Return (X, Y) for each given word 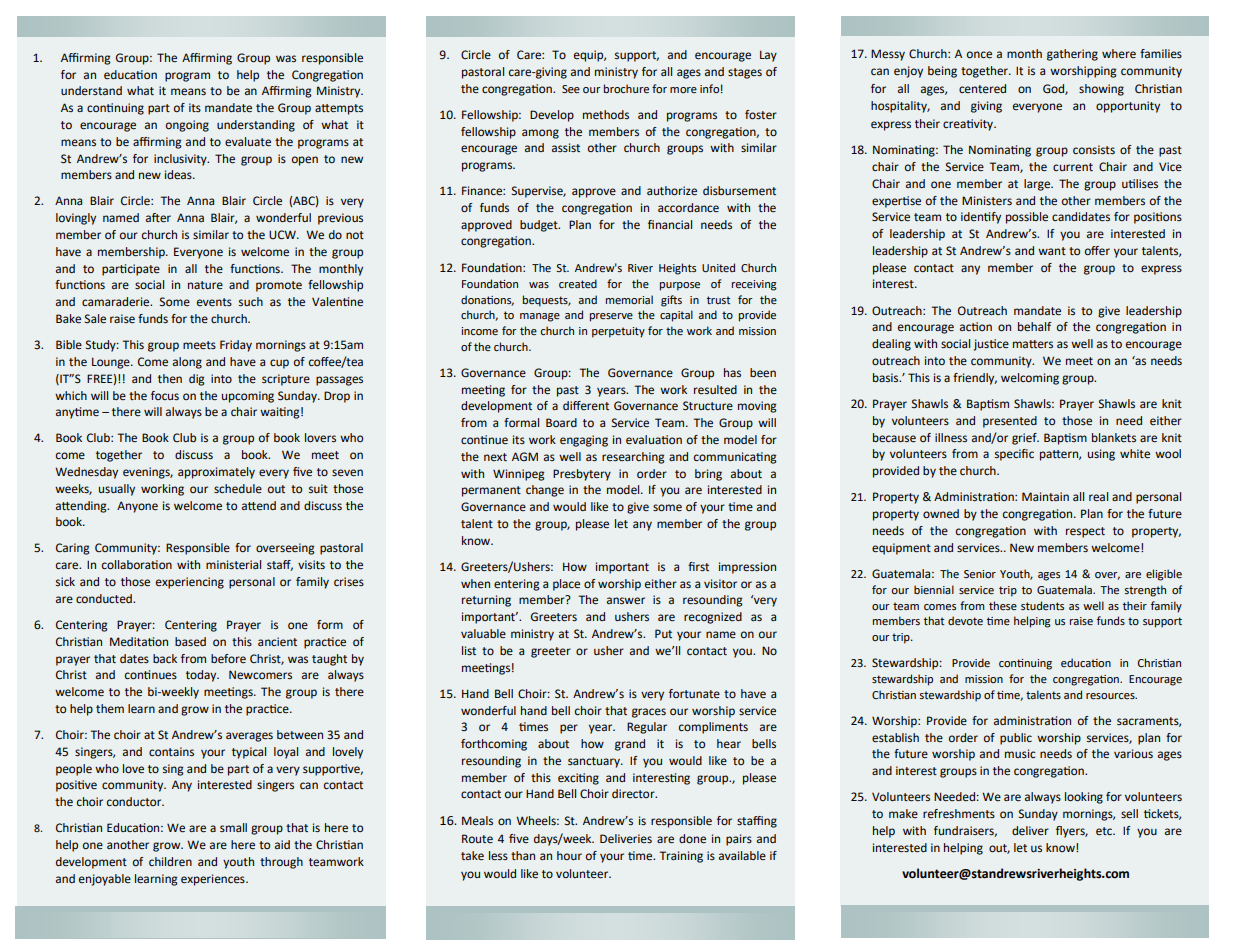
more (683, 90)
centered (982, 88)
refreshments (959, 814)
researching (633, 458)
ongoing (187, 126)
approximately (216, 473)
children (170, 861)
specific (1014, 455)
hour (569, 855)
